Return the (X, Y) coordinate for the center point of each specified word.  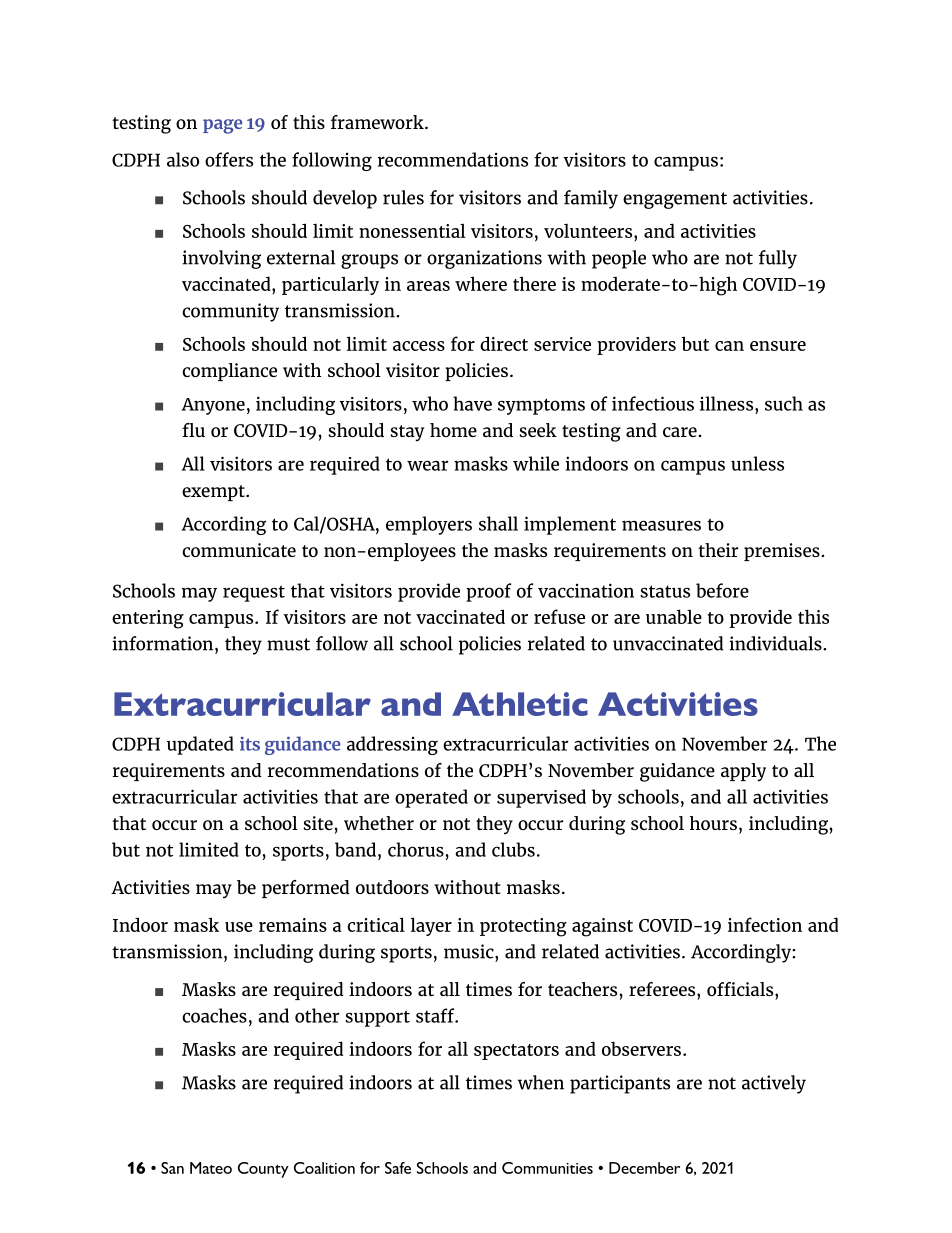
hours (713, 823)
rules (403, 197)
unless (757, 463)
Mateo (211, 1168)
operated (431, 798)
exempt (214, 493)
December (644, 1168)
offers (229, 159)
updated (200, 745)
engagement (675, 200)
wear (427, 465)
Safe (398, 1168)
